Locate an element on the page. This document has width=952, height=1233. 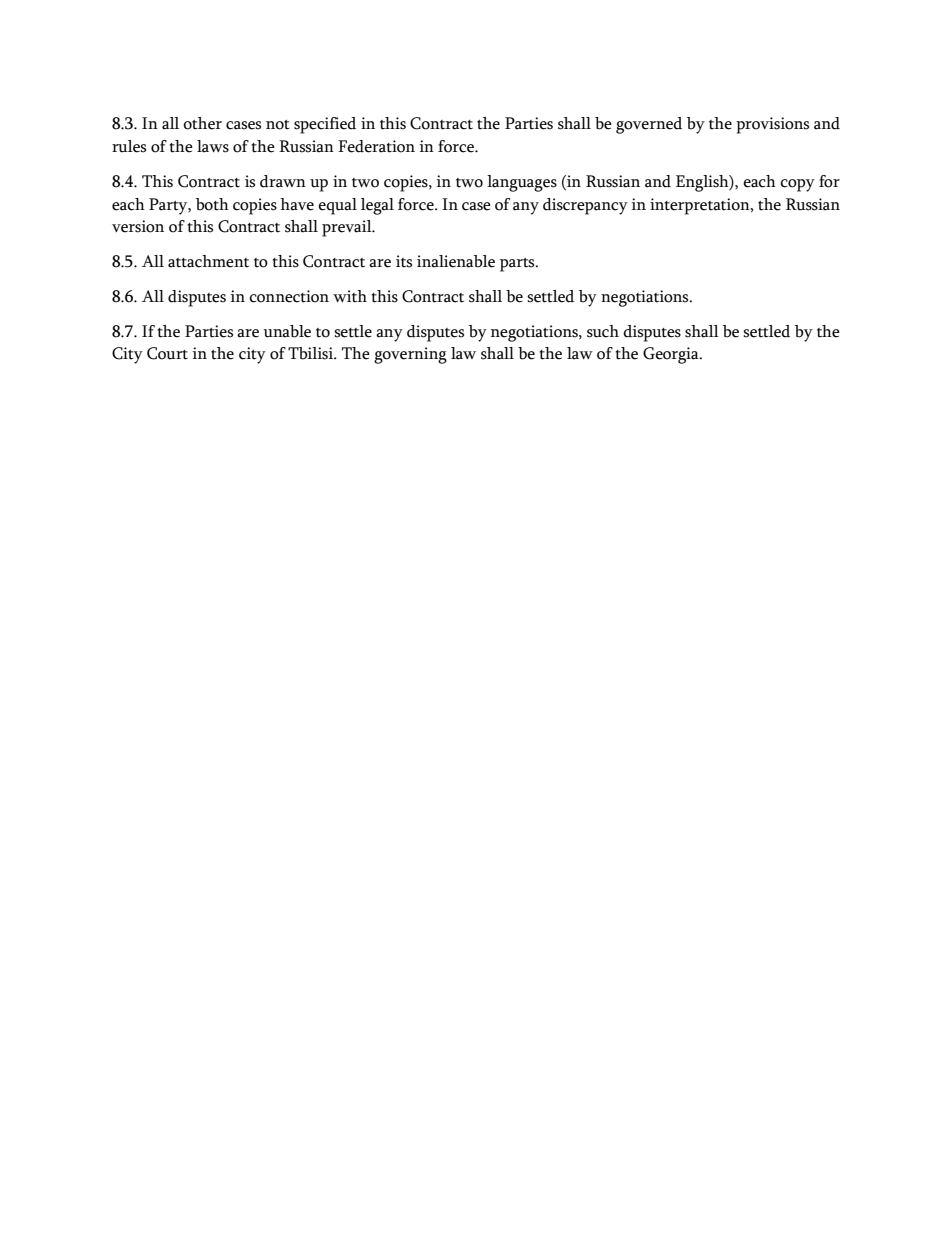
Court is located at coordinates (167, 353).
